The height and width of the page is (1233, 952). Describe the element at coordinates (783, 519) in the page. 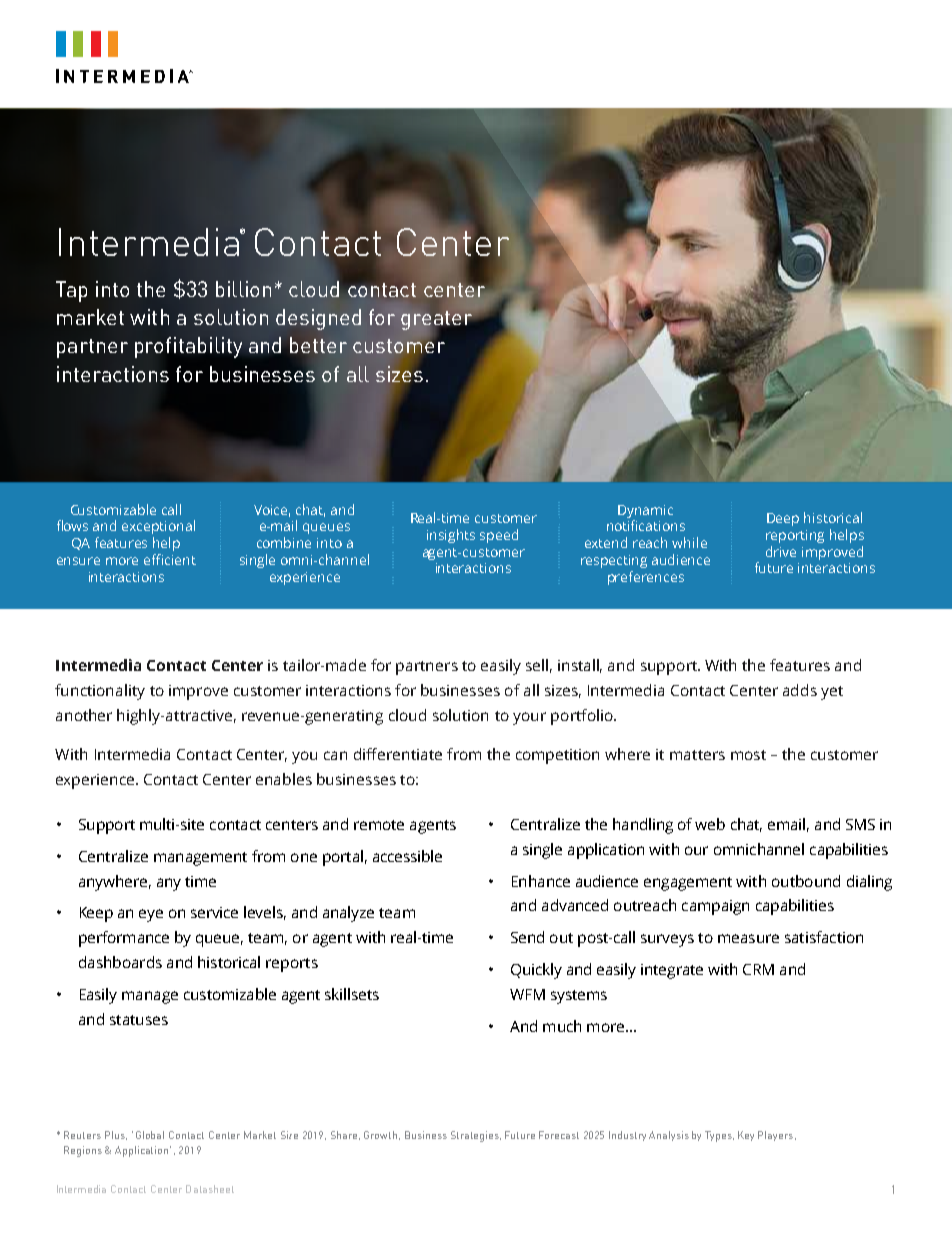

I see `Deep` at that location.
